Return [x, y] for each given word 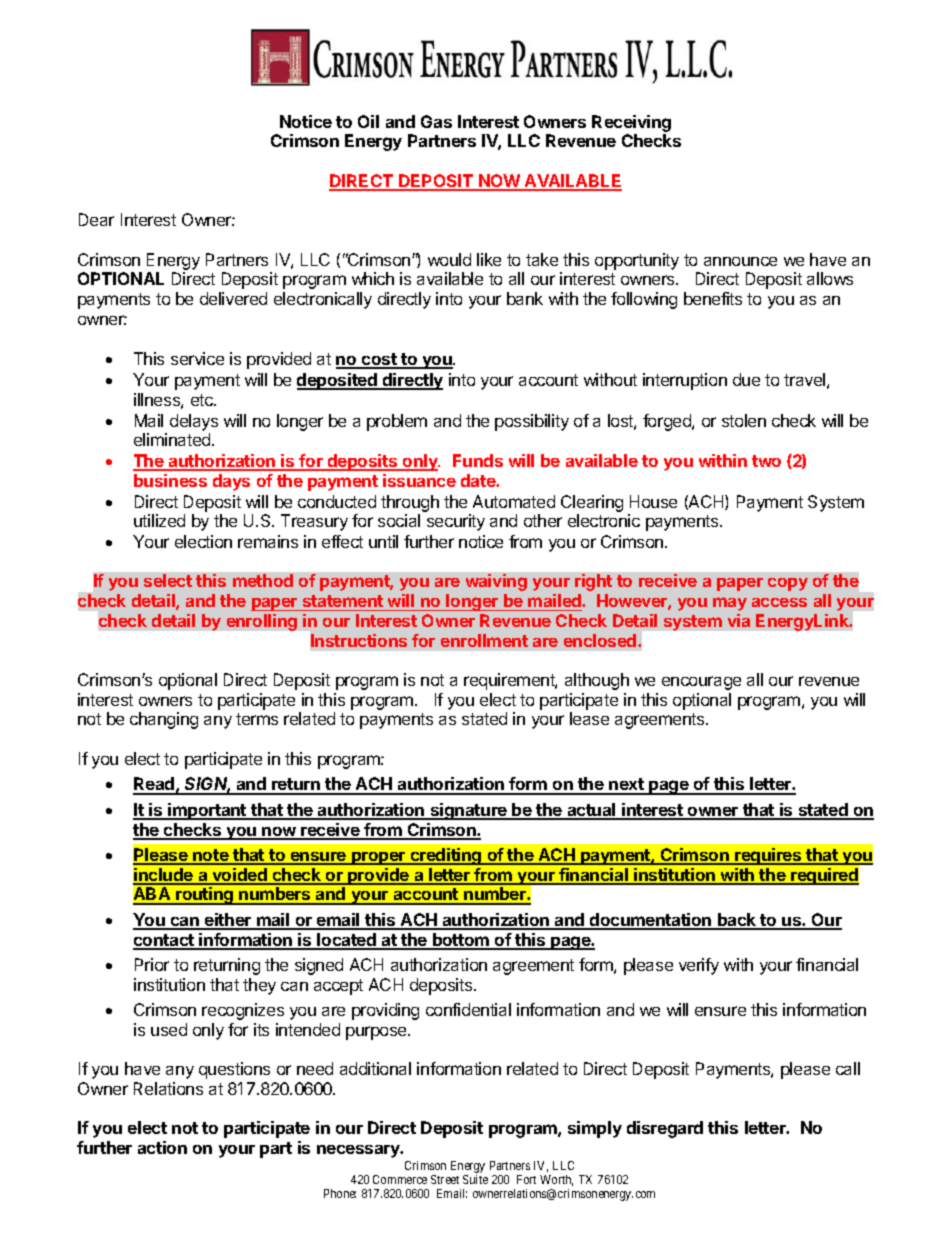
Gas [436, 121]
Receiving [631, 123]
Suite [475, 1179]
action [162, 1147]
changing [164, 720]
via [739, 620]
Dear [96, 219]
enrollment [484, 640]
